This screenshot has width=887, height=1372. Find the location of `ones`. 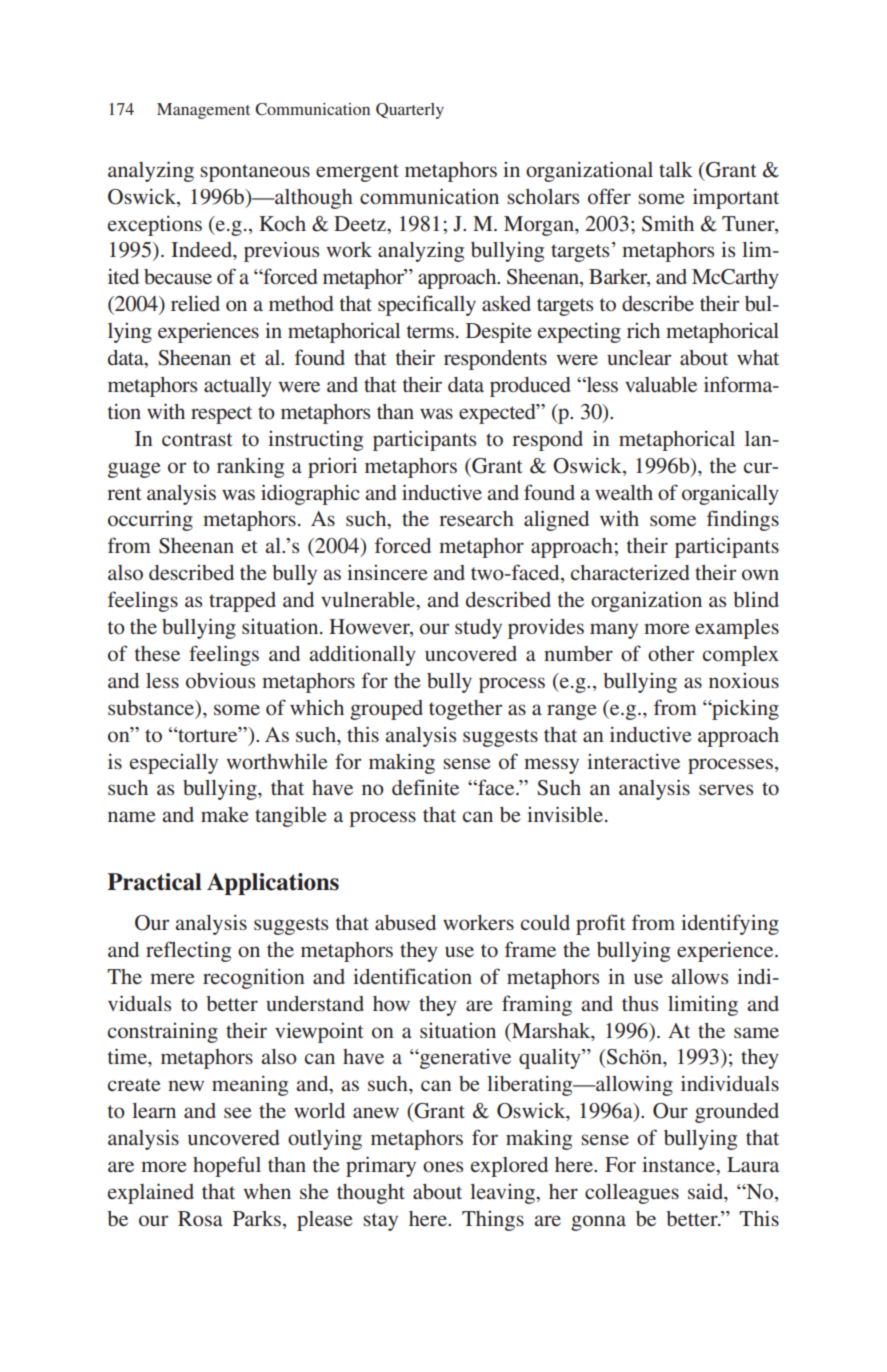

ones is located at coordinates (443, 1166).
